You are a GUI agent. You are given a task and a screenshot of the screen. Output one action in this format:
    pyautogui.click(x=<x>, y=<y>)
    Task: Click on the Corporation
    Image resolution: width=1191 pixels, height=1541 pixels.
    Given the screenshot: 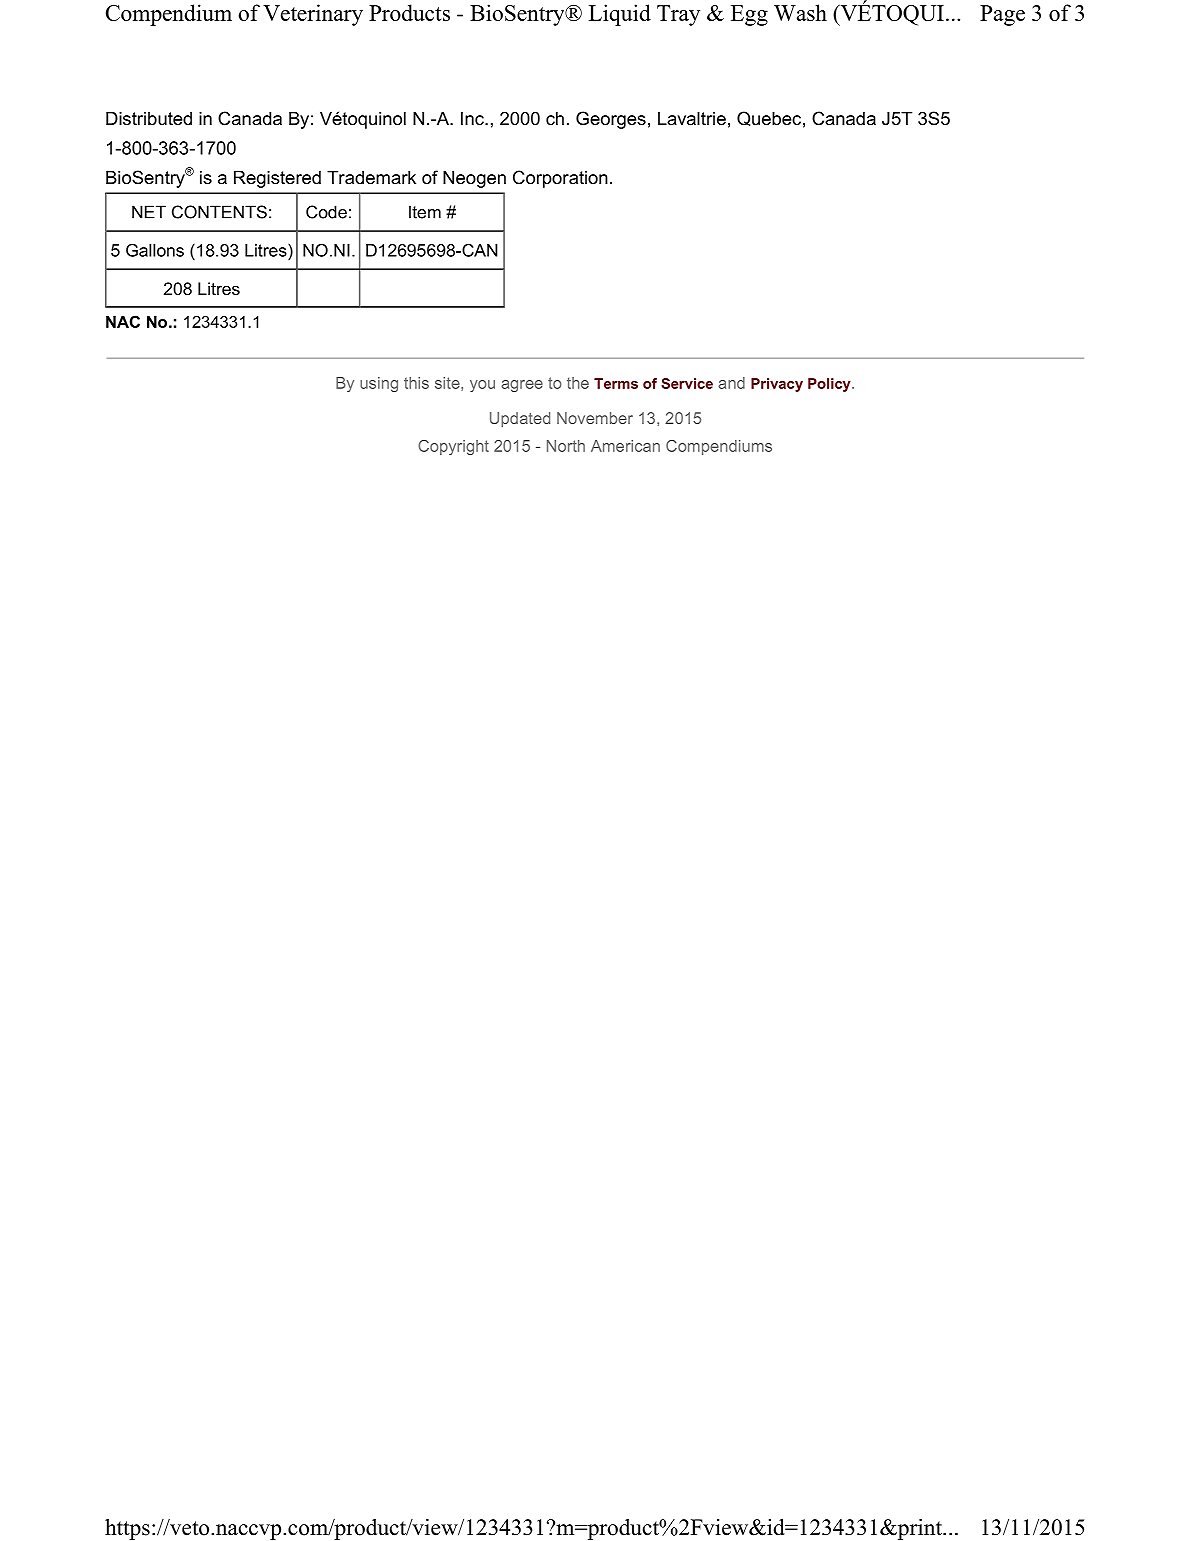 What is the action you would take?
    pyautogui.click(x=560, y=179)
